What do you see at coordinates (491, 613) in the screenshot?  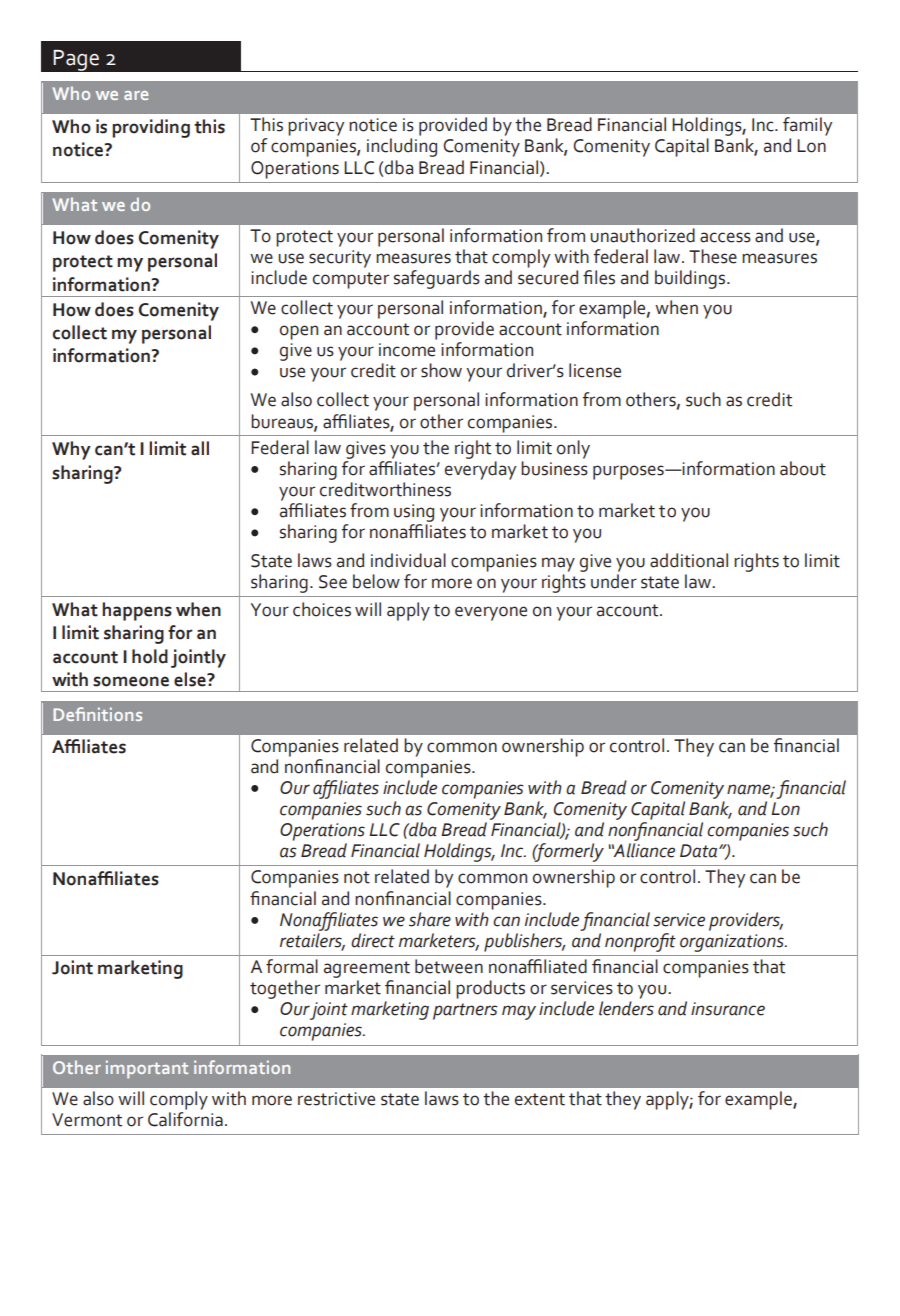 I see `everyone` at bounding box center [491, 613].
